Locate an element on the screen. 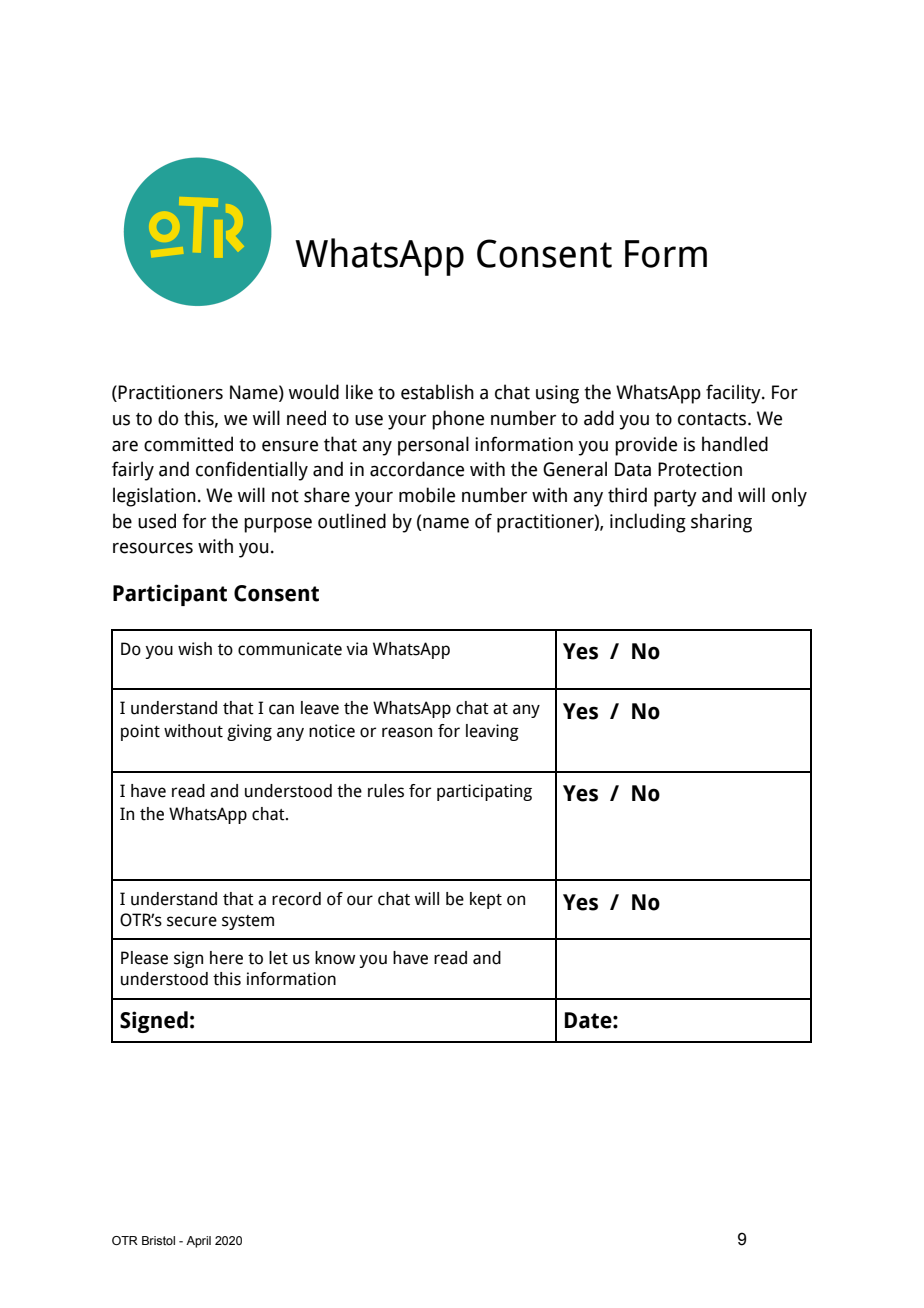 This screenshot has height=1308, width=924. via is located at coordinates (356, 649).
